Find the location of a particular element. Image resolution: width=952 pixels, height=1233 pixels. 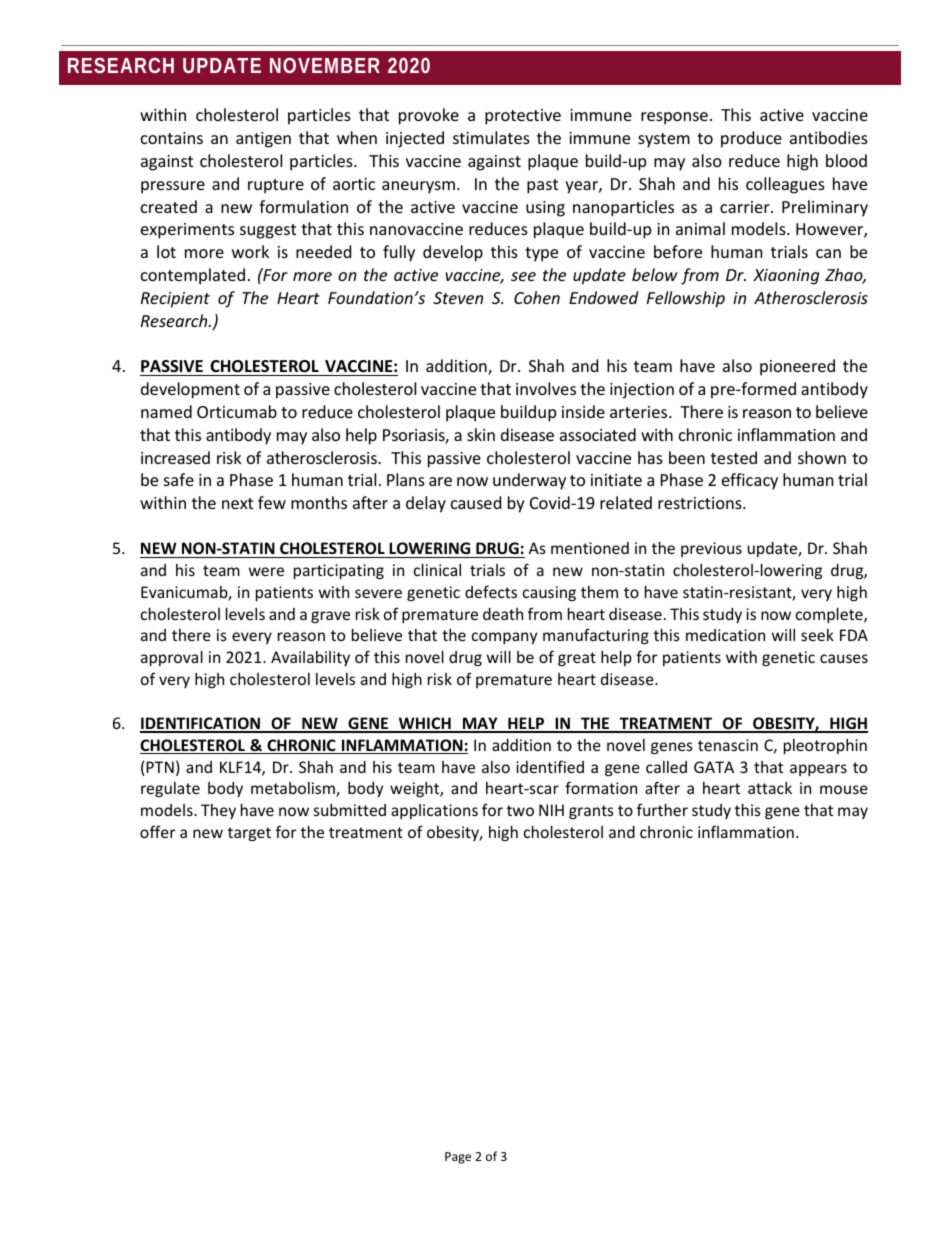

skin is located at coordinates (481, 434).
